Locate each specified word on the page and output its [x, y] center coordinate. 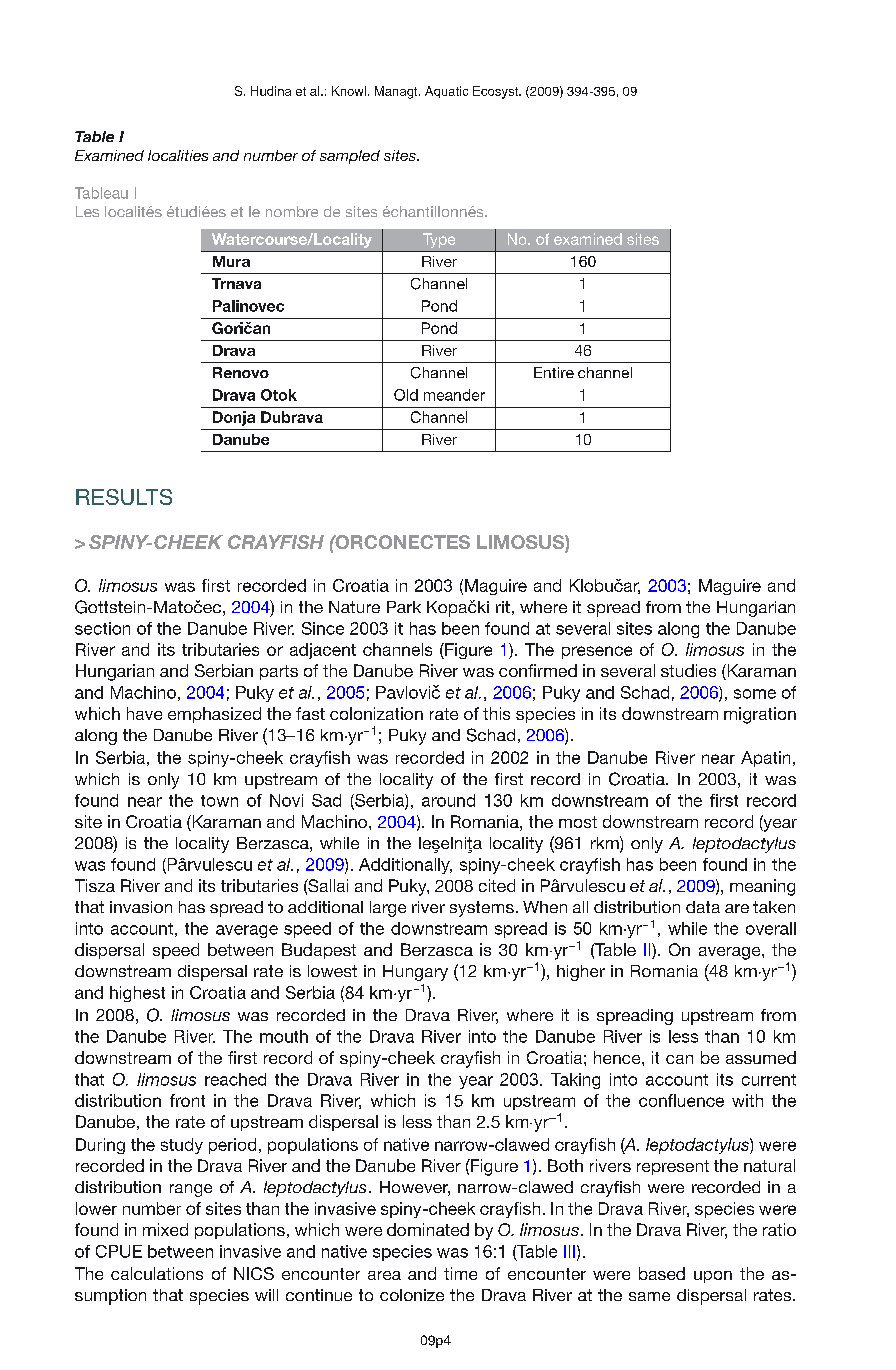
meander [454, 395]
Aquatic [446, 92]
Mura [231, 261]
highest [137, 994]
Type [439, 240]
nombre [292, 211]
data [703, 907]
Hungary [415, 973]
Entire [554, 372]
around [448, 800]
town [219, 801]
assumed [761, 1057]
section [102, 628]
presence [597, 652]
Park [404, 607]
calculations [157, 1273]
